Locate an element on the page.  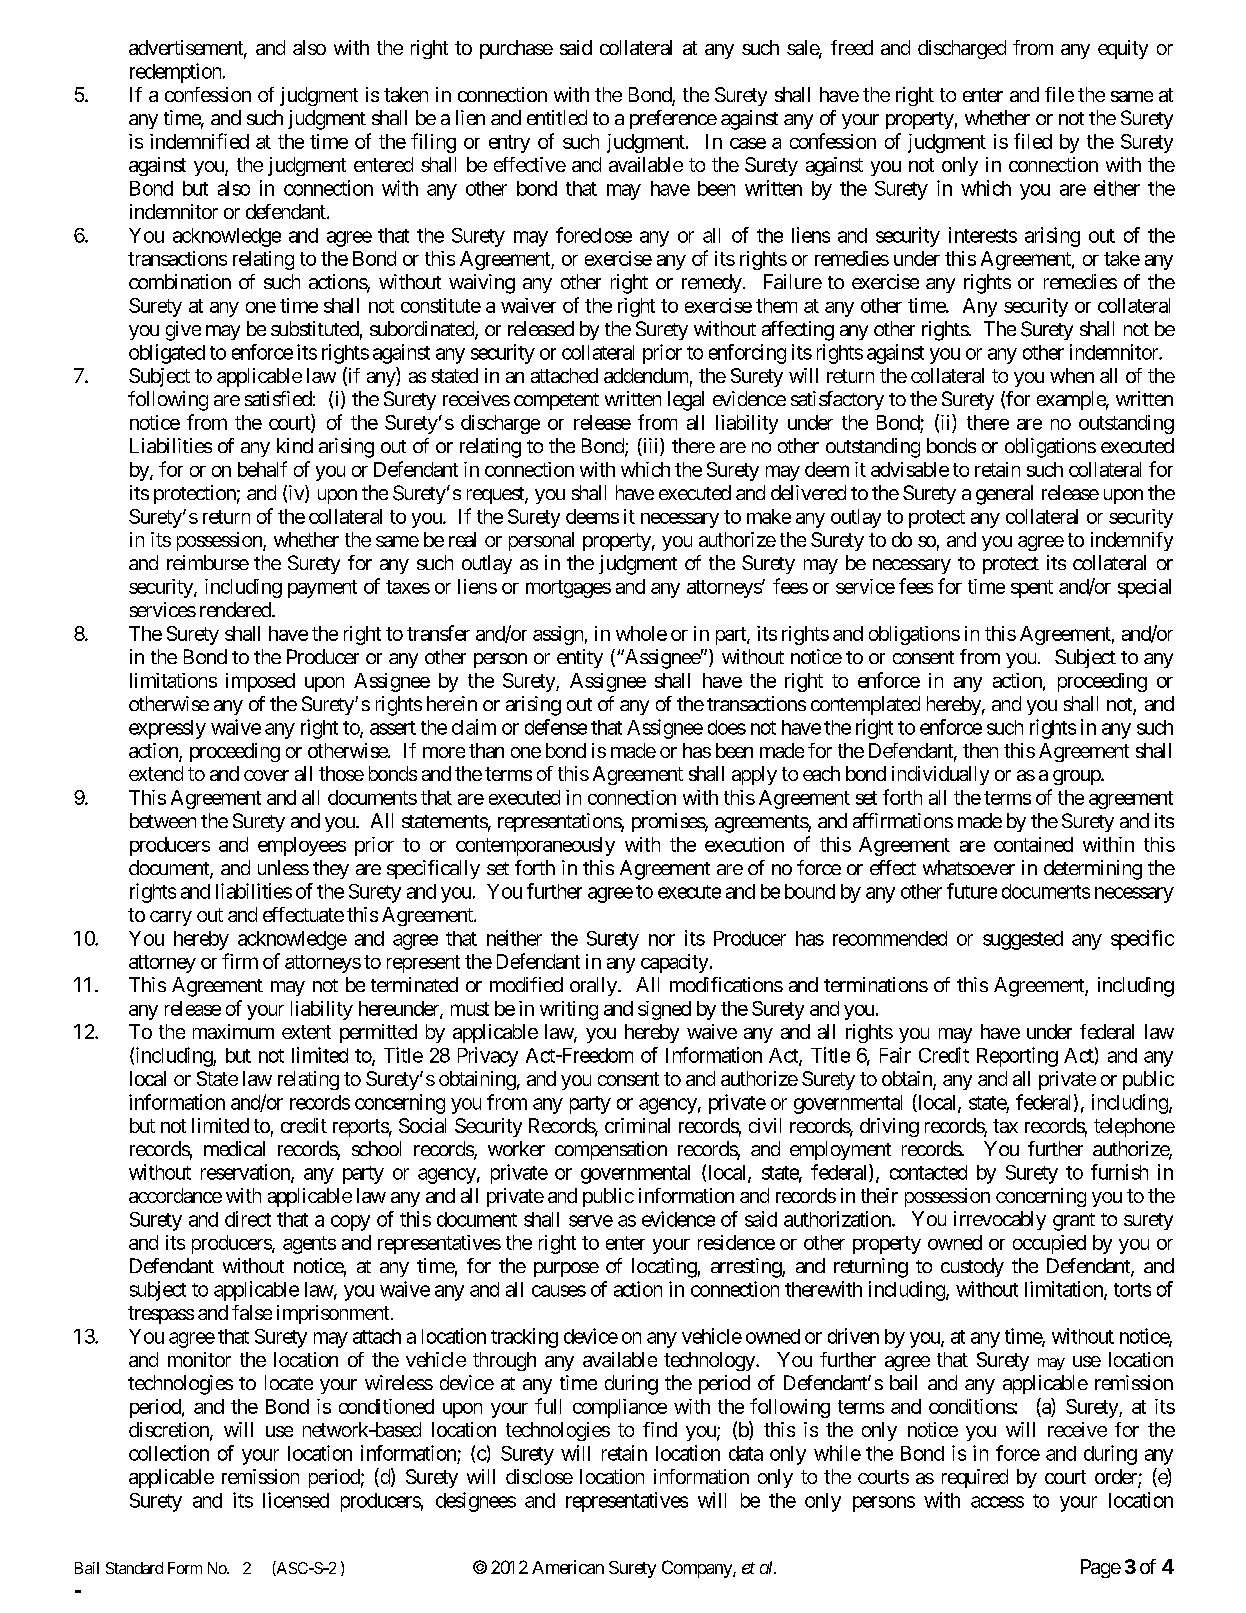
maximum is located at coordinates (233, 1031).
